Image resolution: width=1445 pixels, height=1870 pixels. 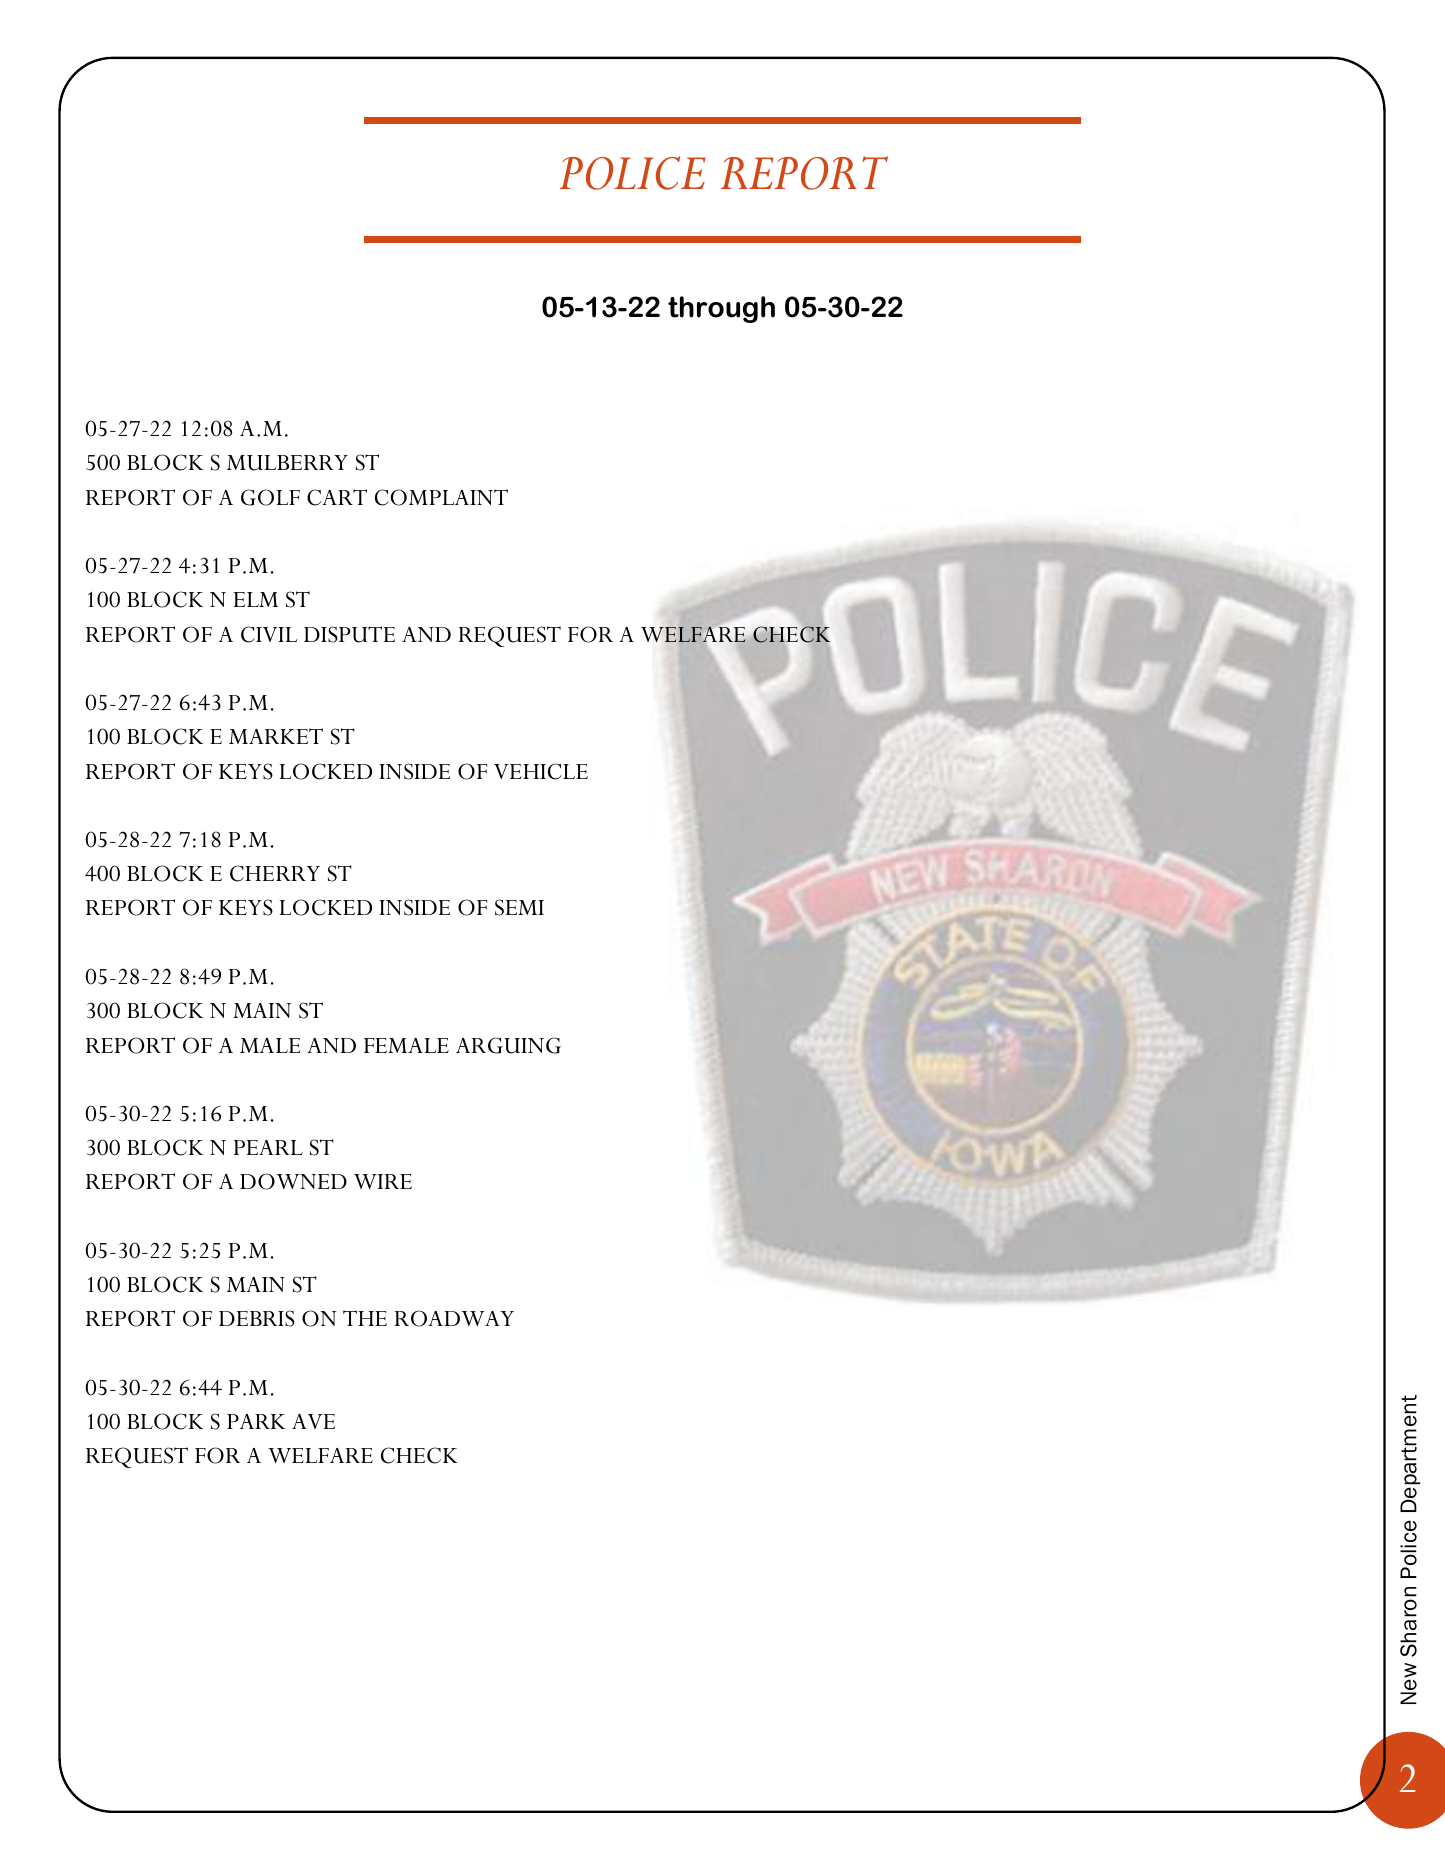 I want to click on CART, so click(x=337, y=497).
